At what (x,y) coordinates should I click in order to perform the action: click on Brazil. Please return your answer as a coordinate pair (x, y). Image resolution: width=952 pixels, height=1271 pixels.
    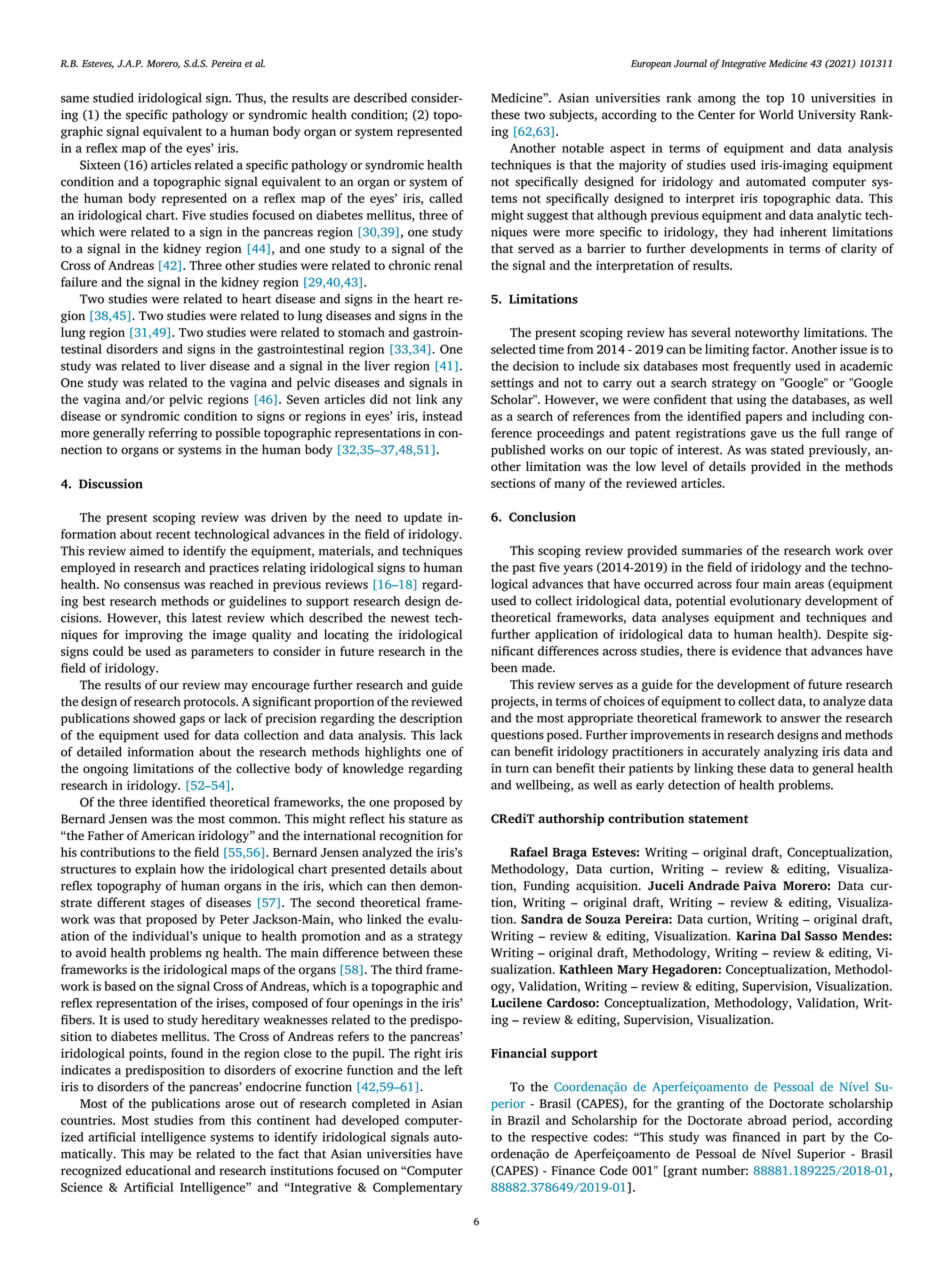
    Looking at the image, I should click on (524, 1120).
